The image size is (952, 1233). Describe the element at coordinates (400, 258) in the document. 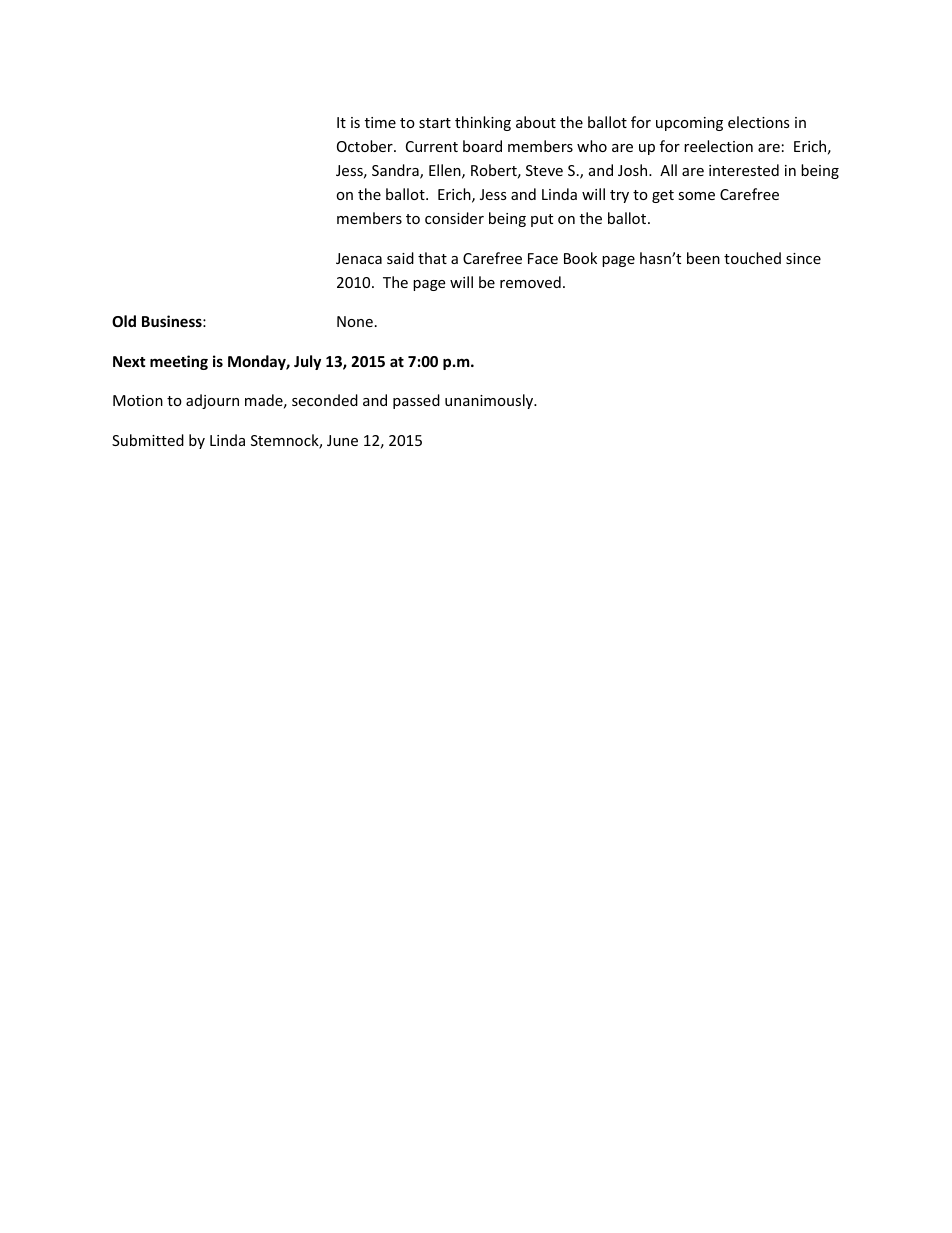

I see `said` at that location.
